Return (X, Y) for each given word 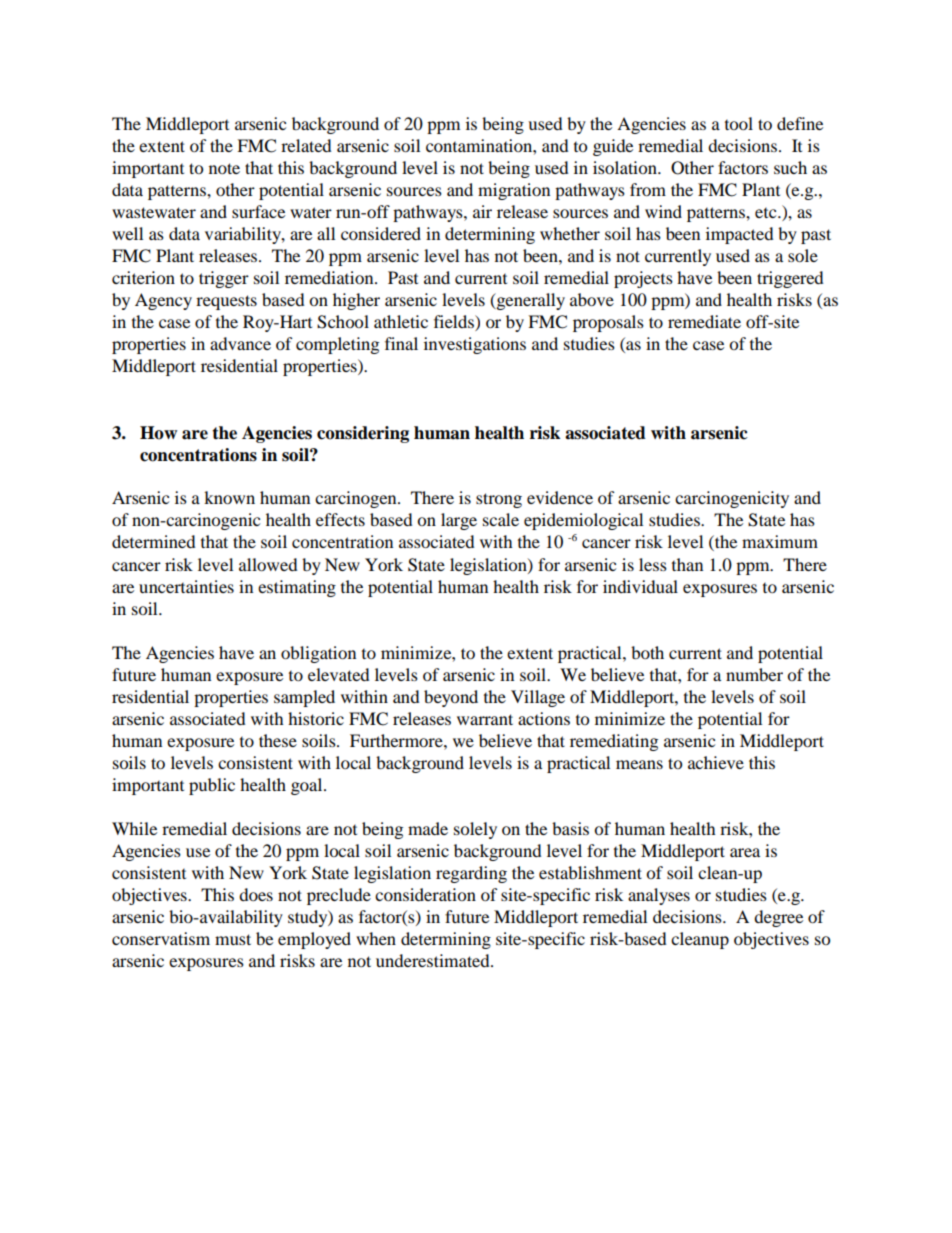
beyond (451, 698)
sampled (304, 698)
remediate (704, 321)
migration (514, 191)
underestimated (434, 960)
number (754, 674)
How (158, 433)
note (224, 168)
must (233, 939)
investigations (475, 345)
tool (739, 123)
